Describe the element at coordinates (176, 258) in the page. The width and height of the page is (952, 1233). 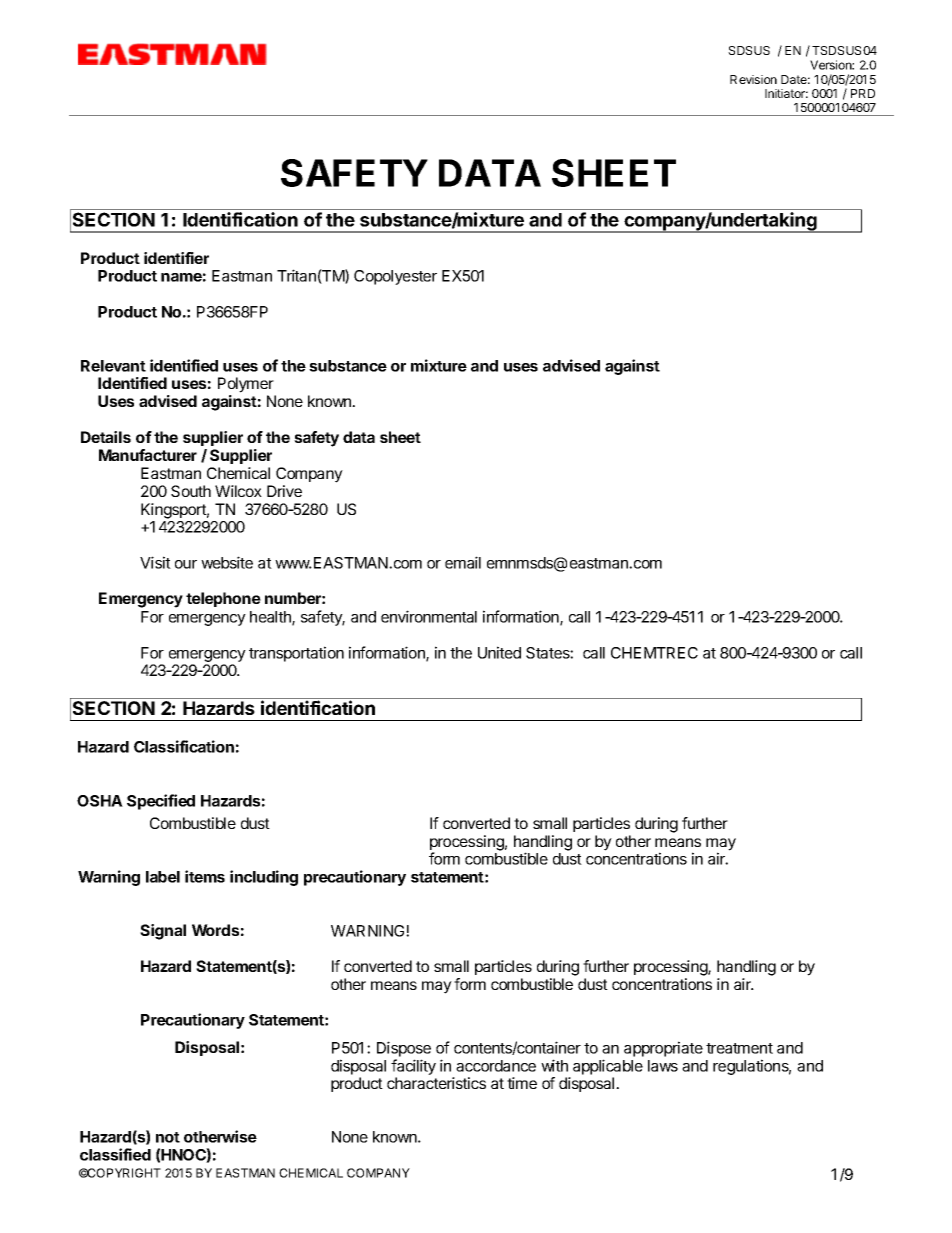
I see `identifier` at that location.
